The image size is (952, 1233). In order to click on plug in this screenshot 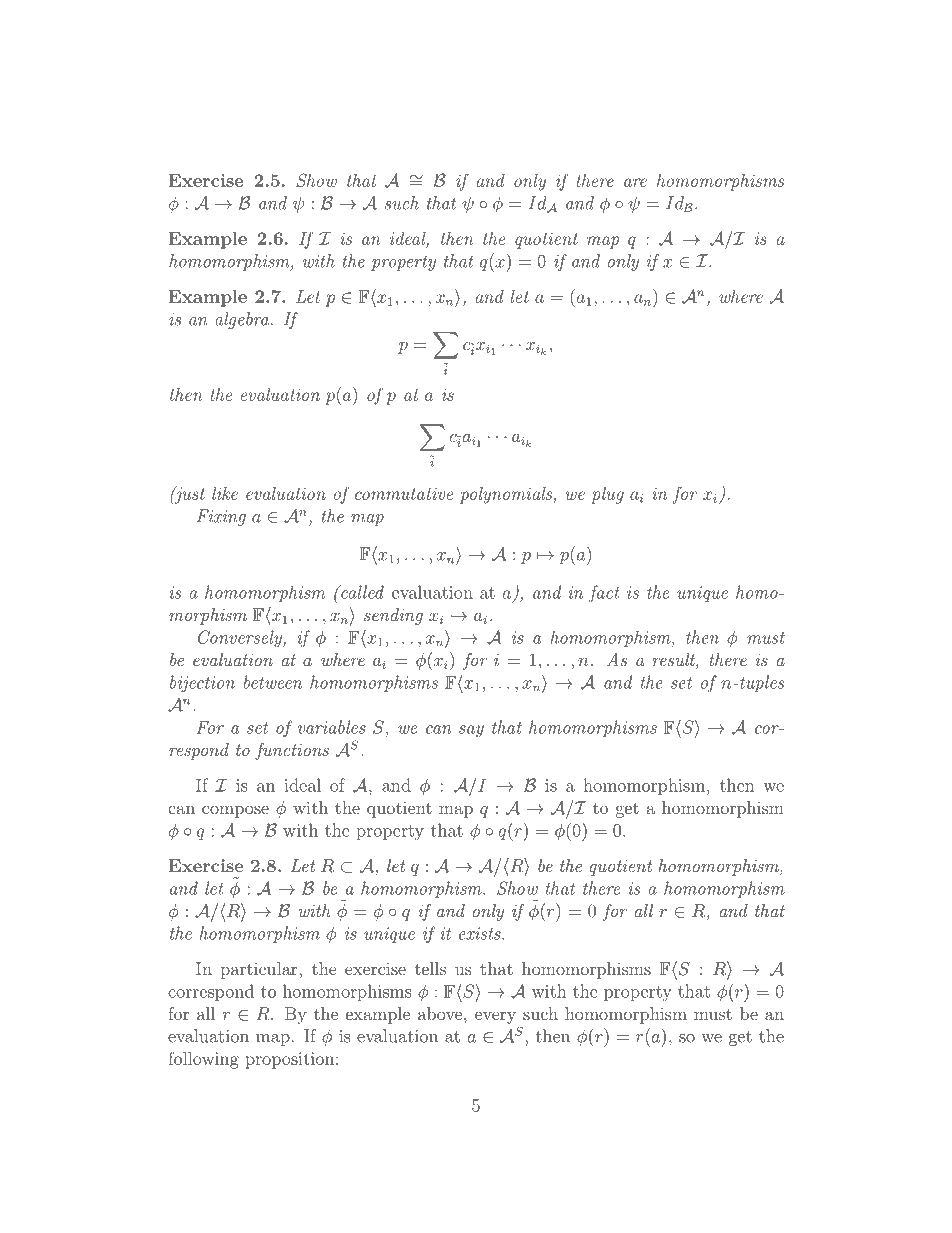, I will do `click(607, 495)`.
